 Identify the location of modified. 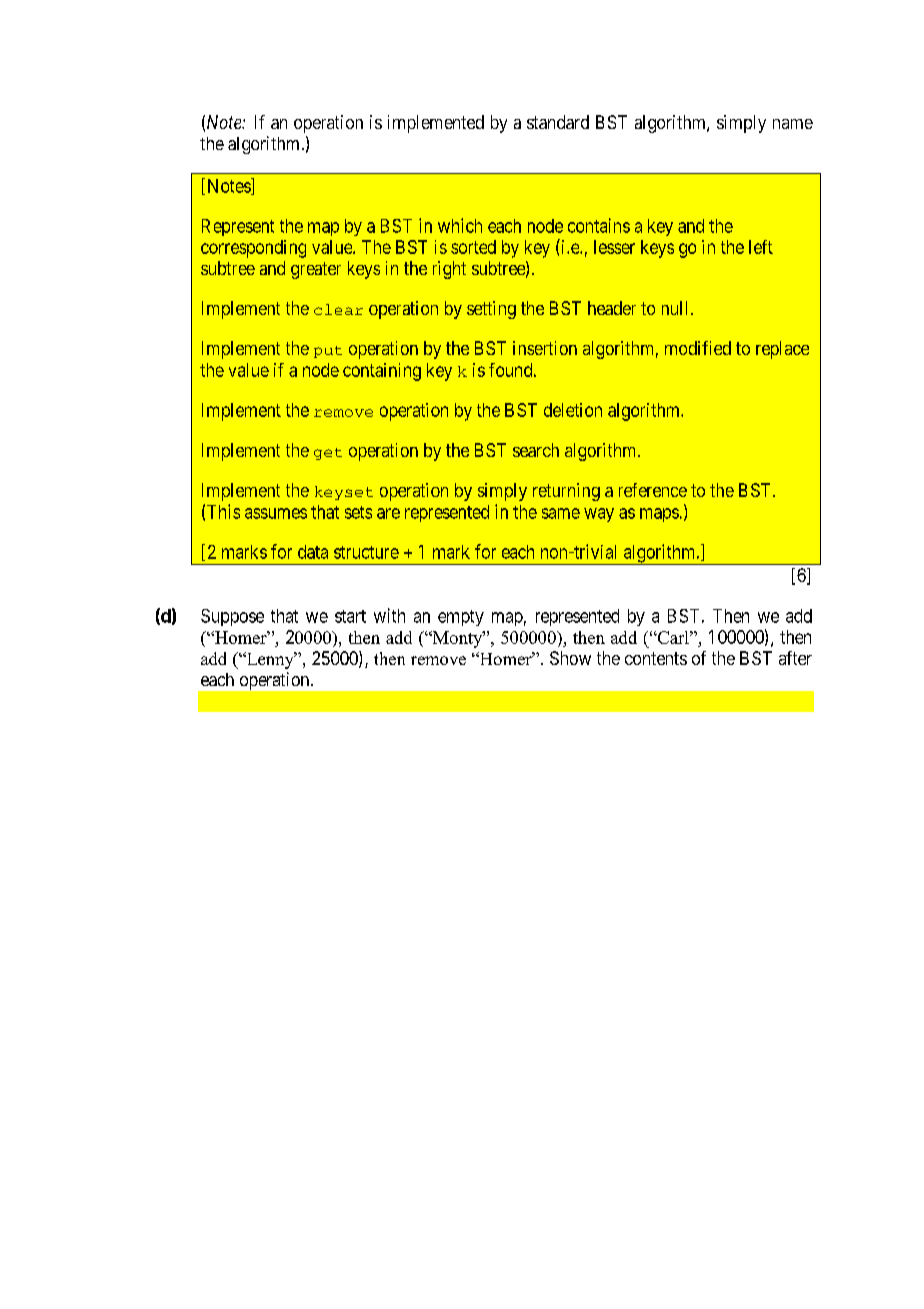
(698, 348).
